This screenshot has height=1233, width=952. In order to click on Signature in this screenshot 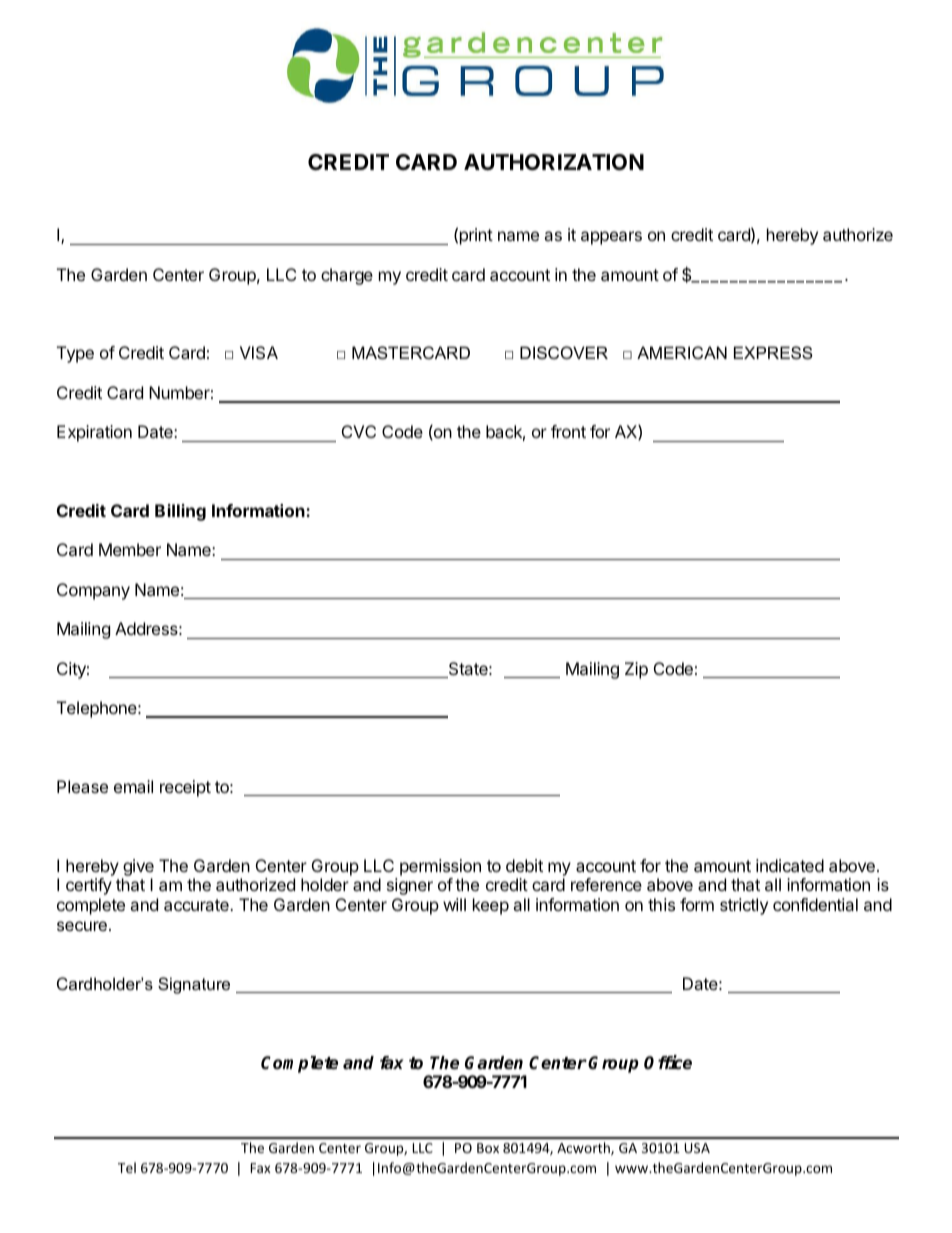, I will do `click(194, 985)`.
